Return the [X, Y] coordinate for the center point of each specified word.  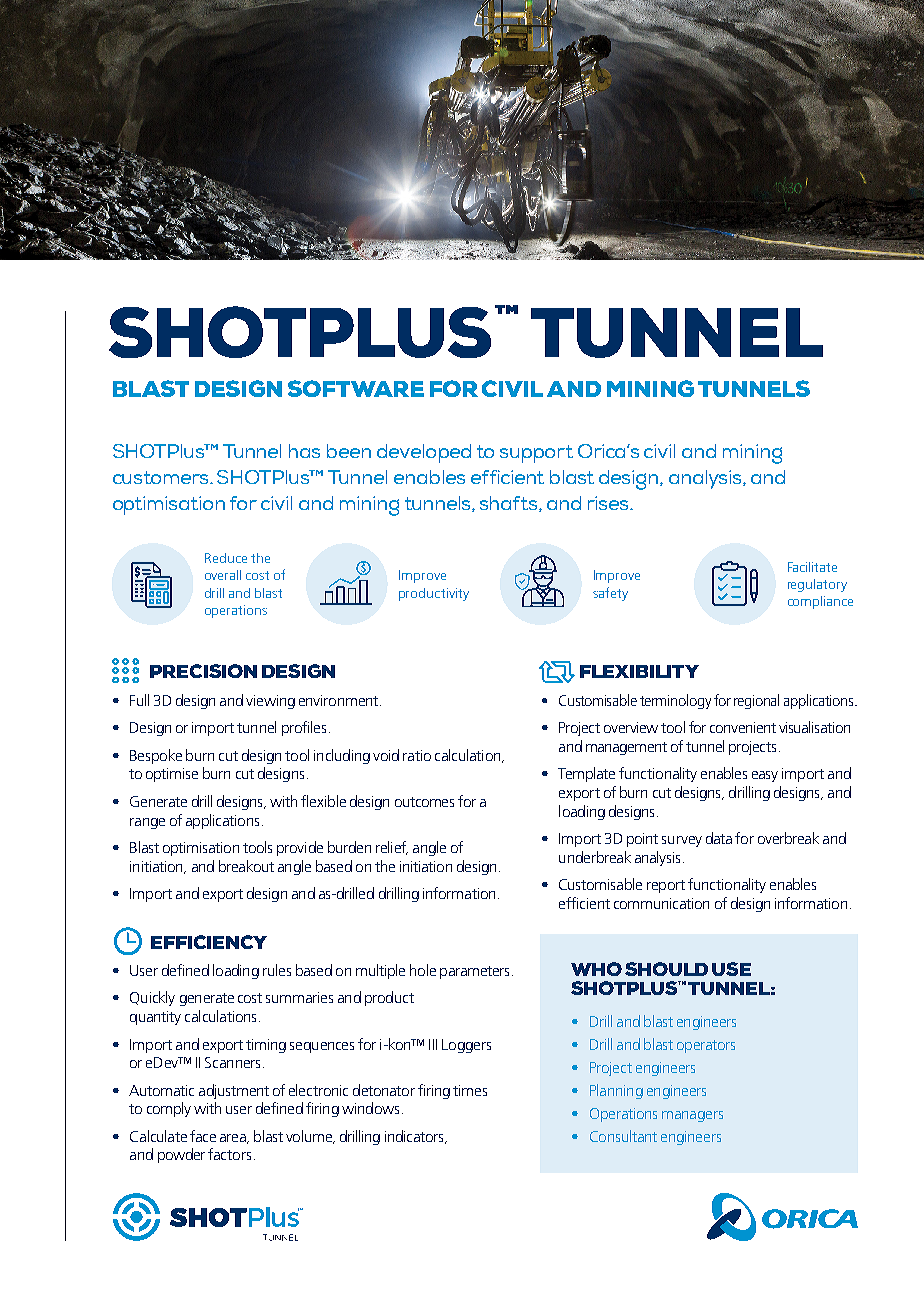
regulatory [817, 585]
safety [610, 594]
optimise [172, 775]
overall [223, 575]
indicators [416, 1137]
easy [765, 776]
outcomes [424, 802]
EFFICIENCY [209, 942]
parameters [474, 972]
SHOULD [666, 969]
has [304, 451]
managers [692, 1116]
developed [424, 453]
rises [610, 503]
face [203, 1136]
